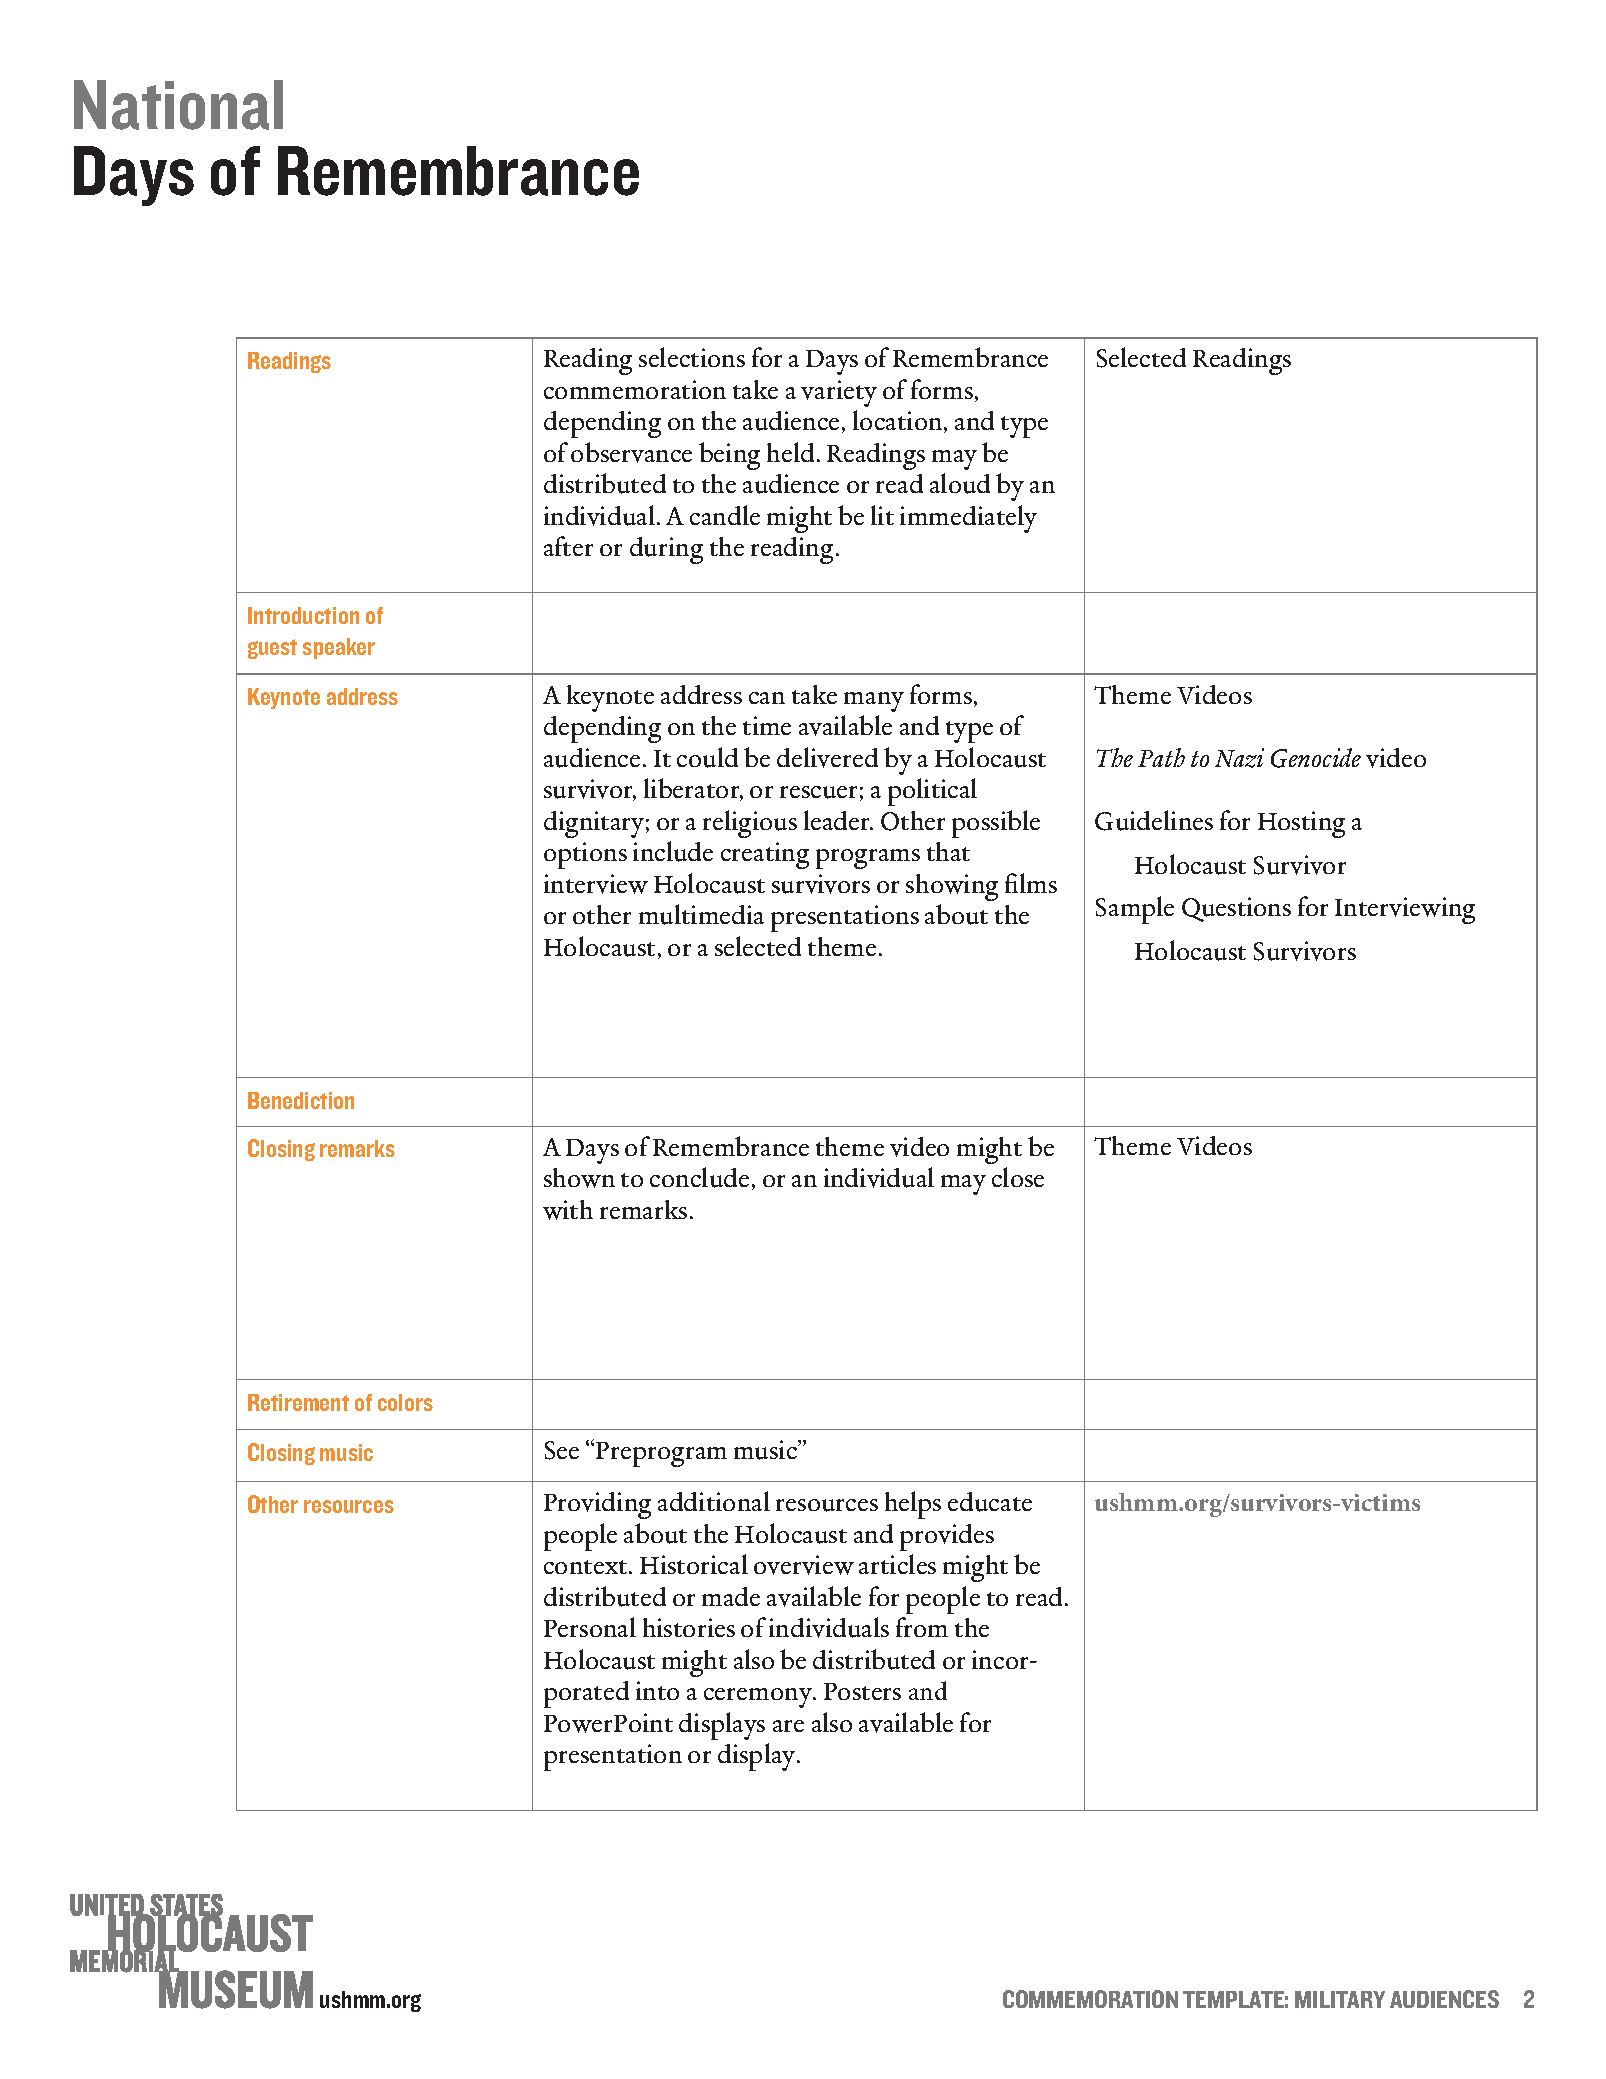 The width and height of the page is (1606, 2079). What do you see at coordinates (303, 615) in the page?
I see `Introduction` at bounding box center [303, 615].
